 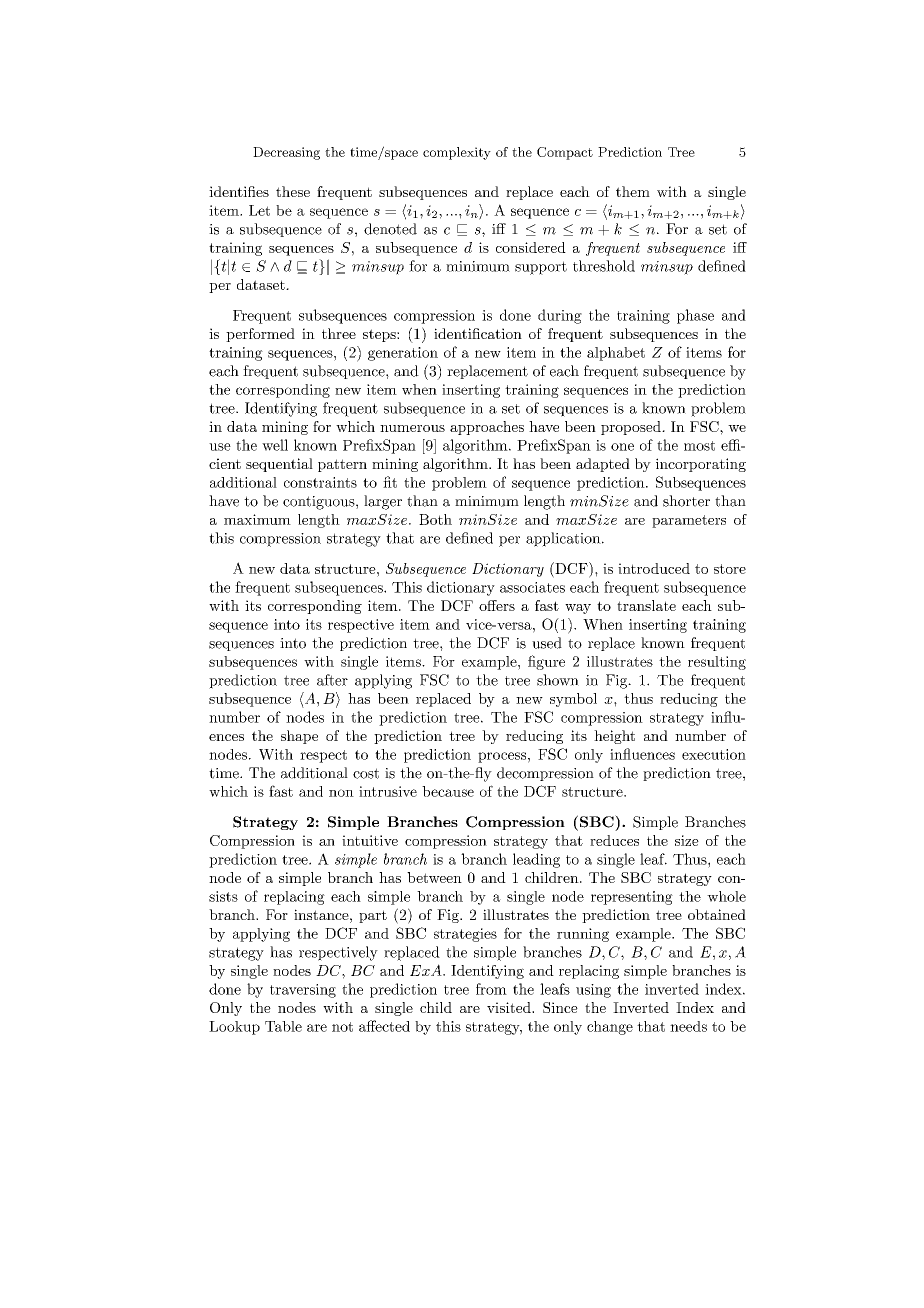 What do you see at coordinates (341, 793) in the screenshot?
I see `non` at bounding box center [341, 793].
